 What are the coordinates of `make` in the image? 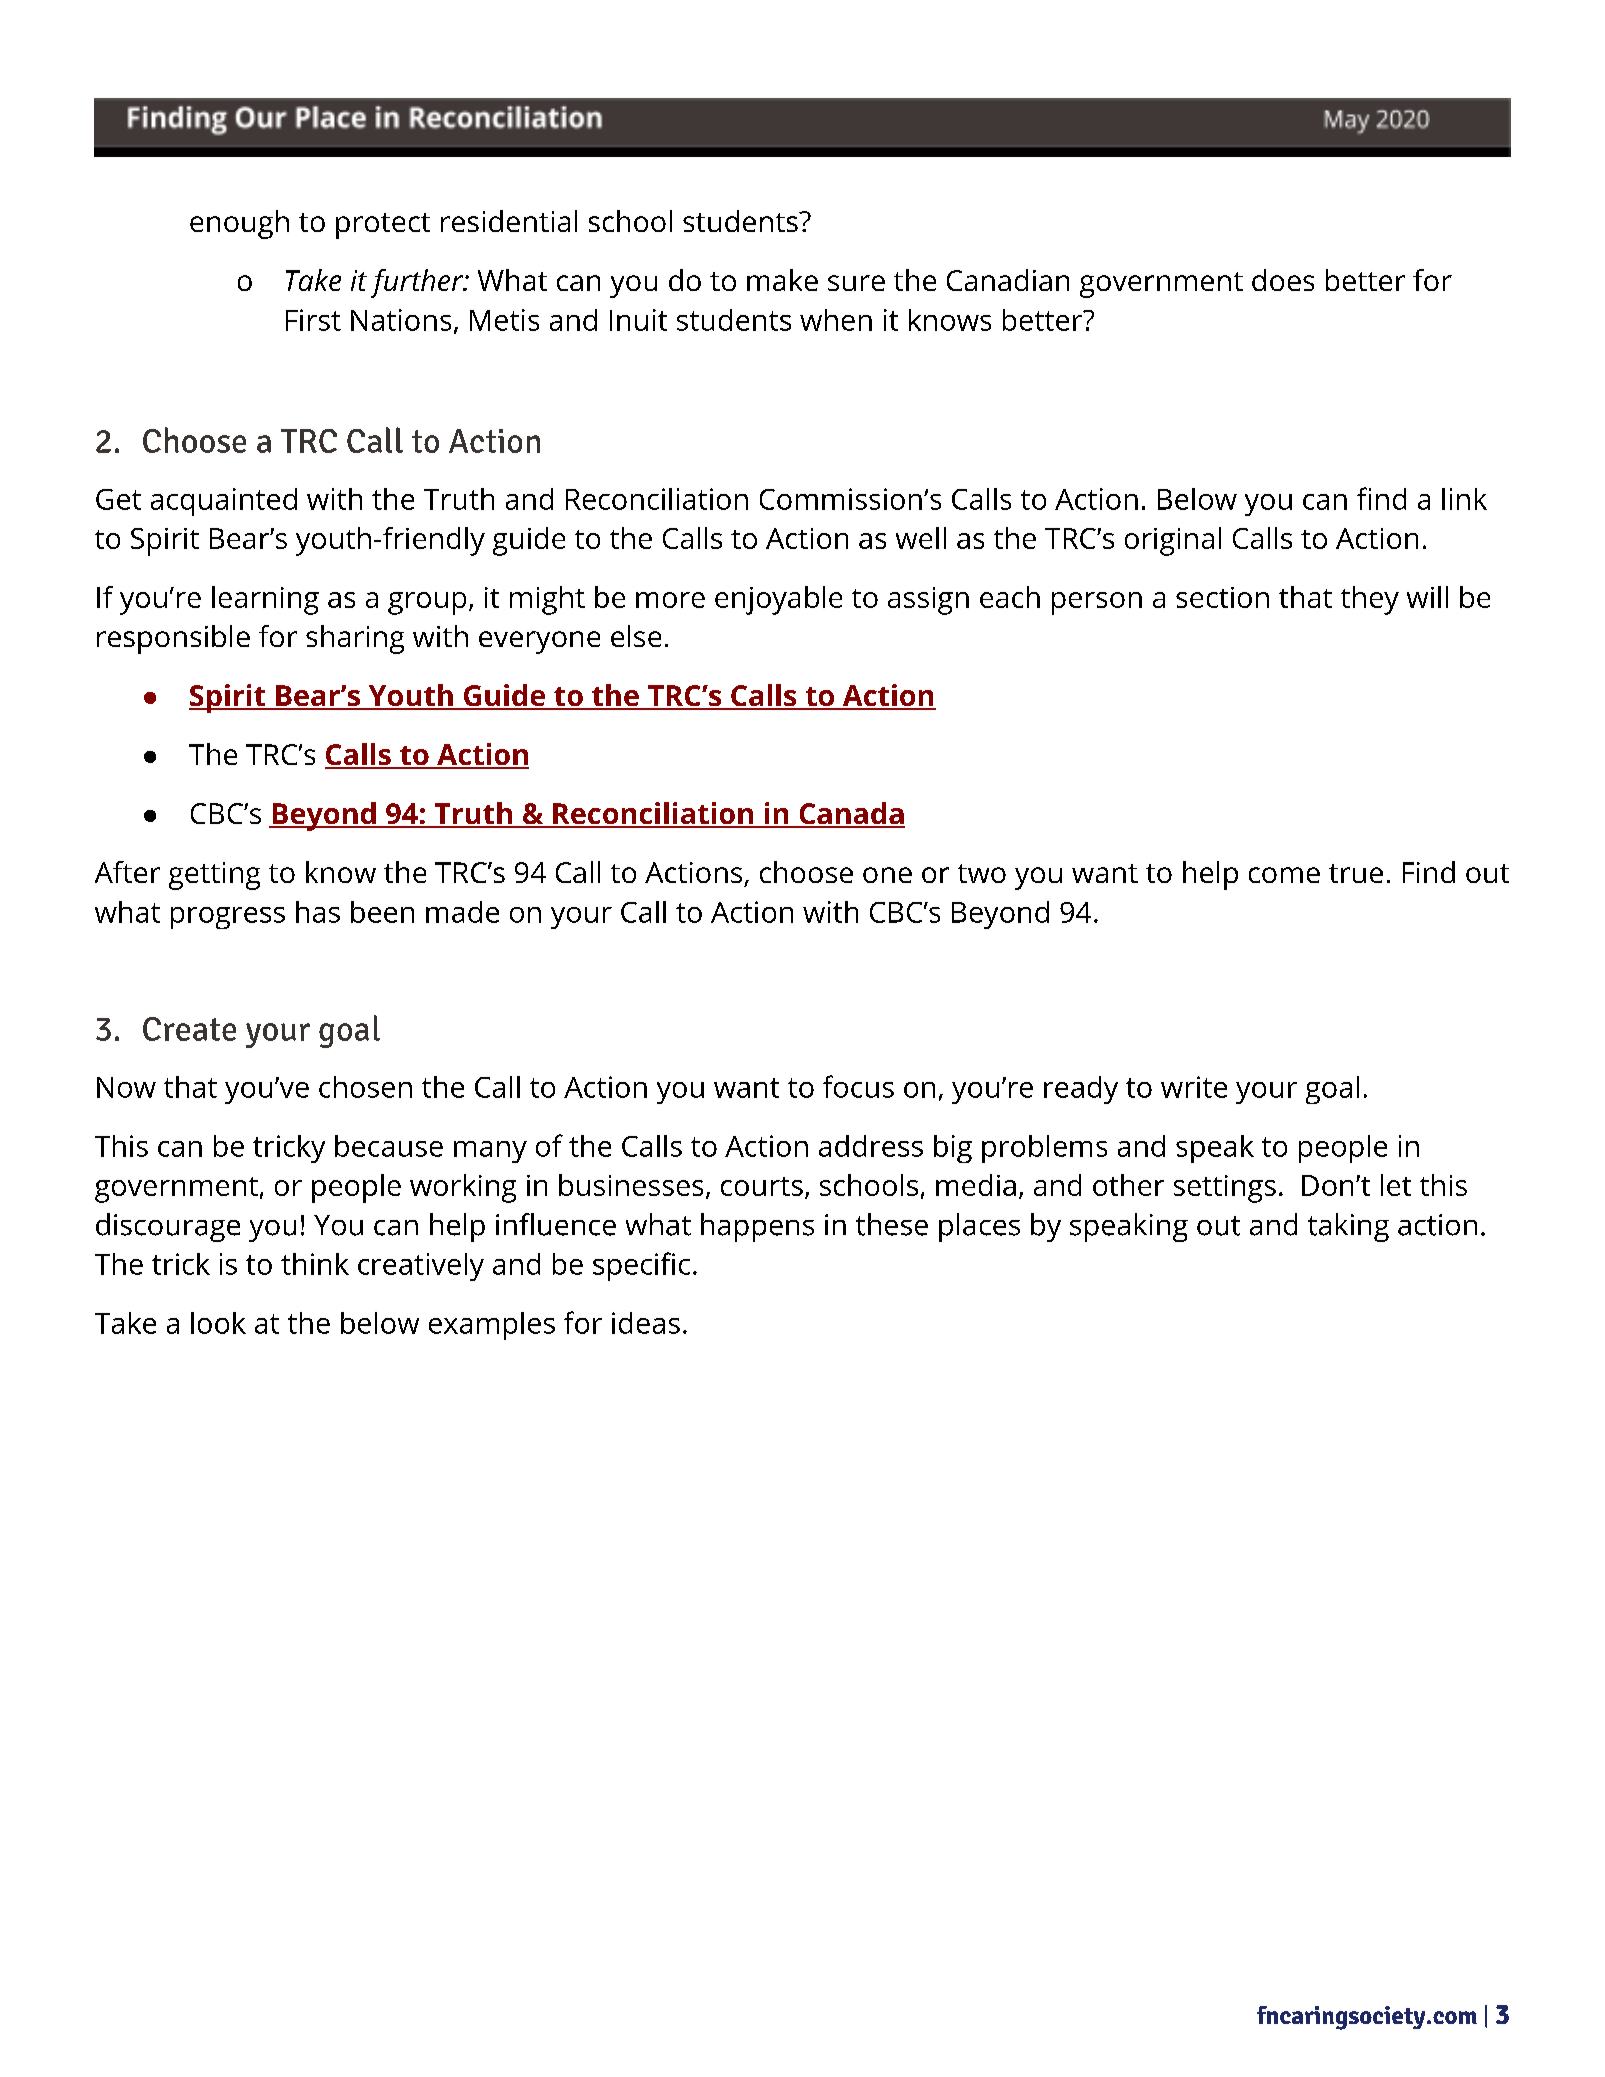 It's located at (782, 280).
